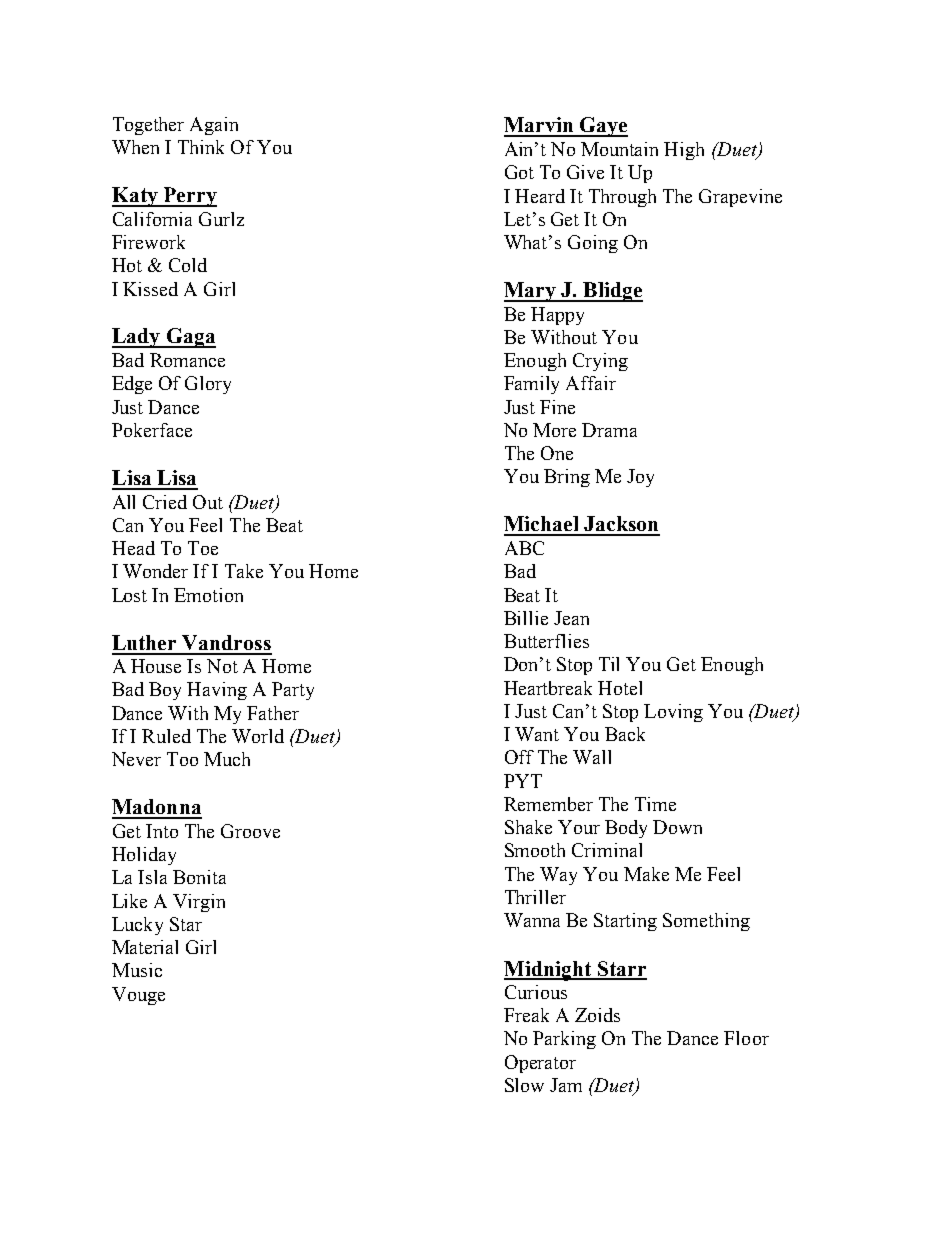 Image resolution: width=952 pixels, height=1233 pixels. What do you see at coordinates (519, 172) in the screenshot?
I see `Got` at bounding box center [519, 172].
